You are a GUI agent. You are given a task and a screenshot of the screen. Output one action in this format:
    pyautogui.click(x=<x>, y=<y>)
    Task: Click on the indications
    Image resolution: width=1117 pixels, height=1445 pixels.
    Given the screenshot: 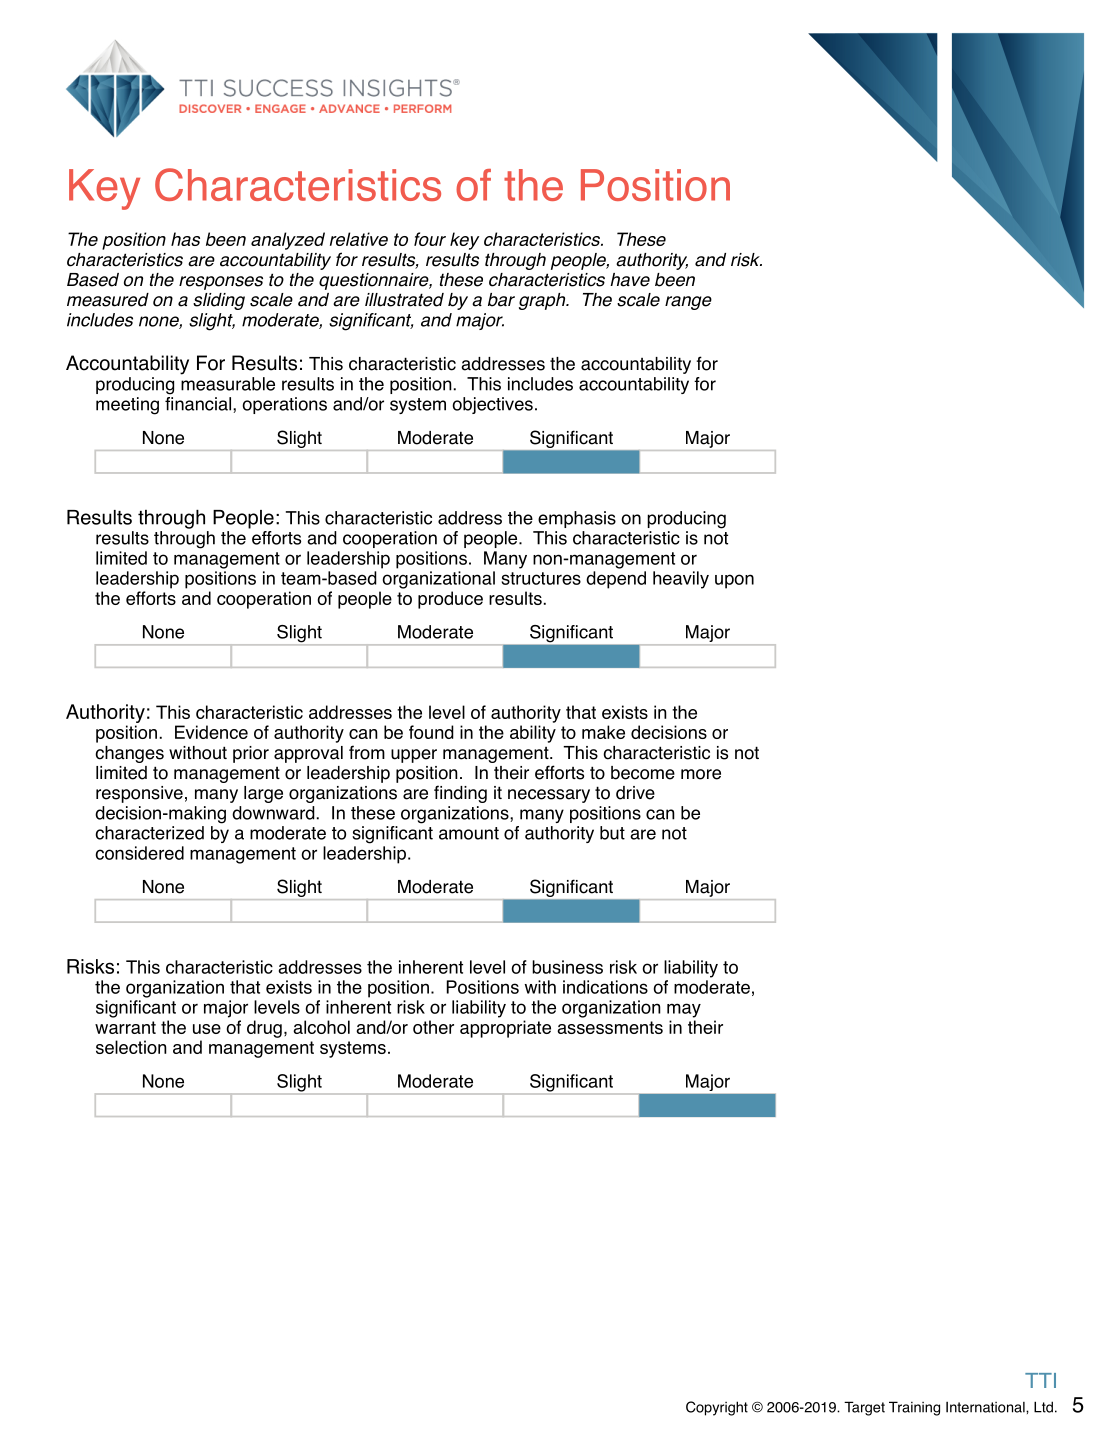 What is the action you would take?
    pyautogui.click(x=605, y=987)
